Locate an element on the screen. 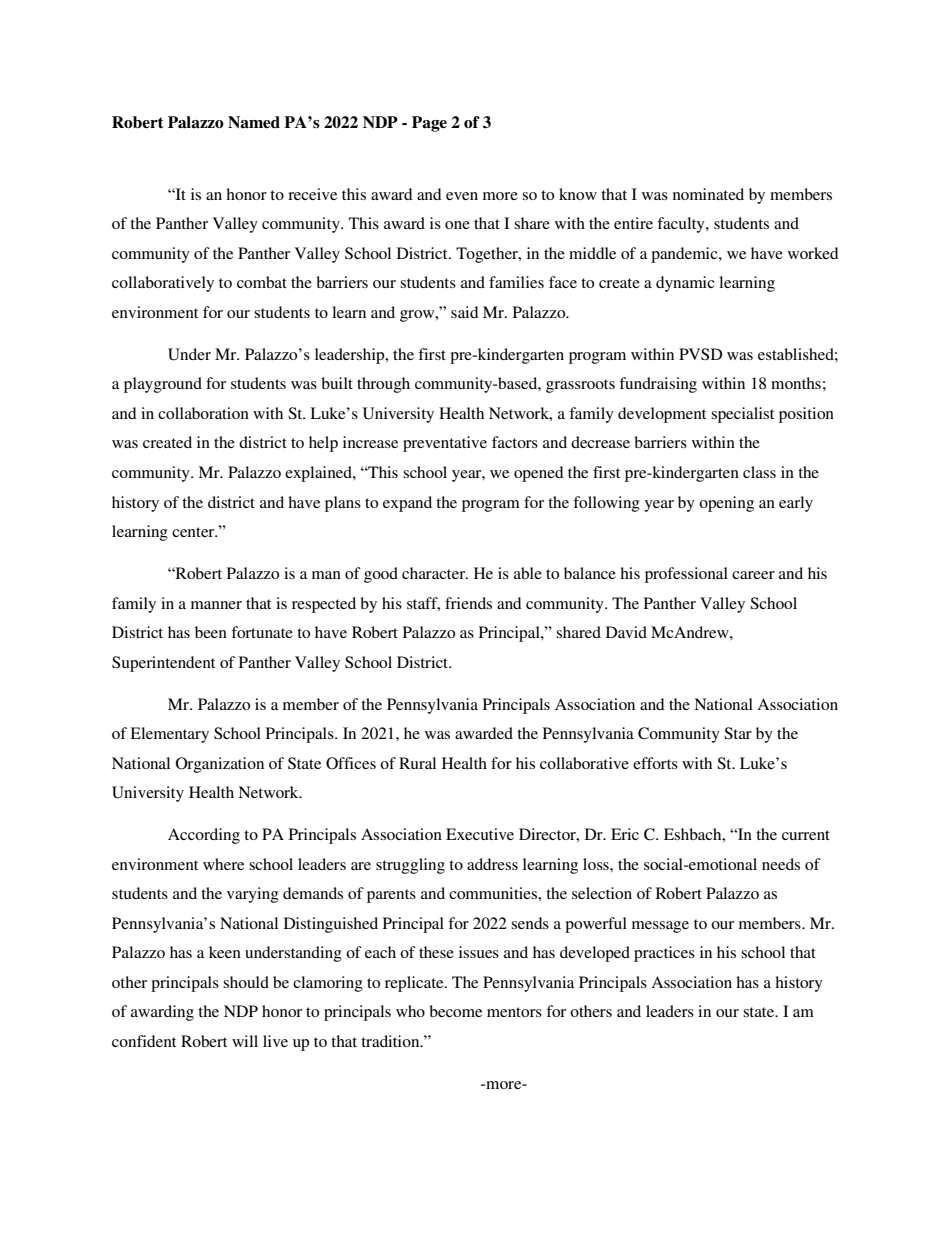 The height and width of the screenshot is (1233, 952). said is located at coordinates (465, 312).
